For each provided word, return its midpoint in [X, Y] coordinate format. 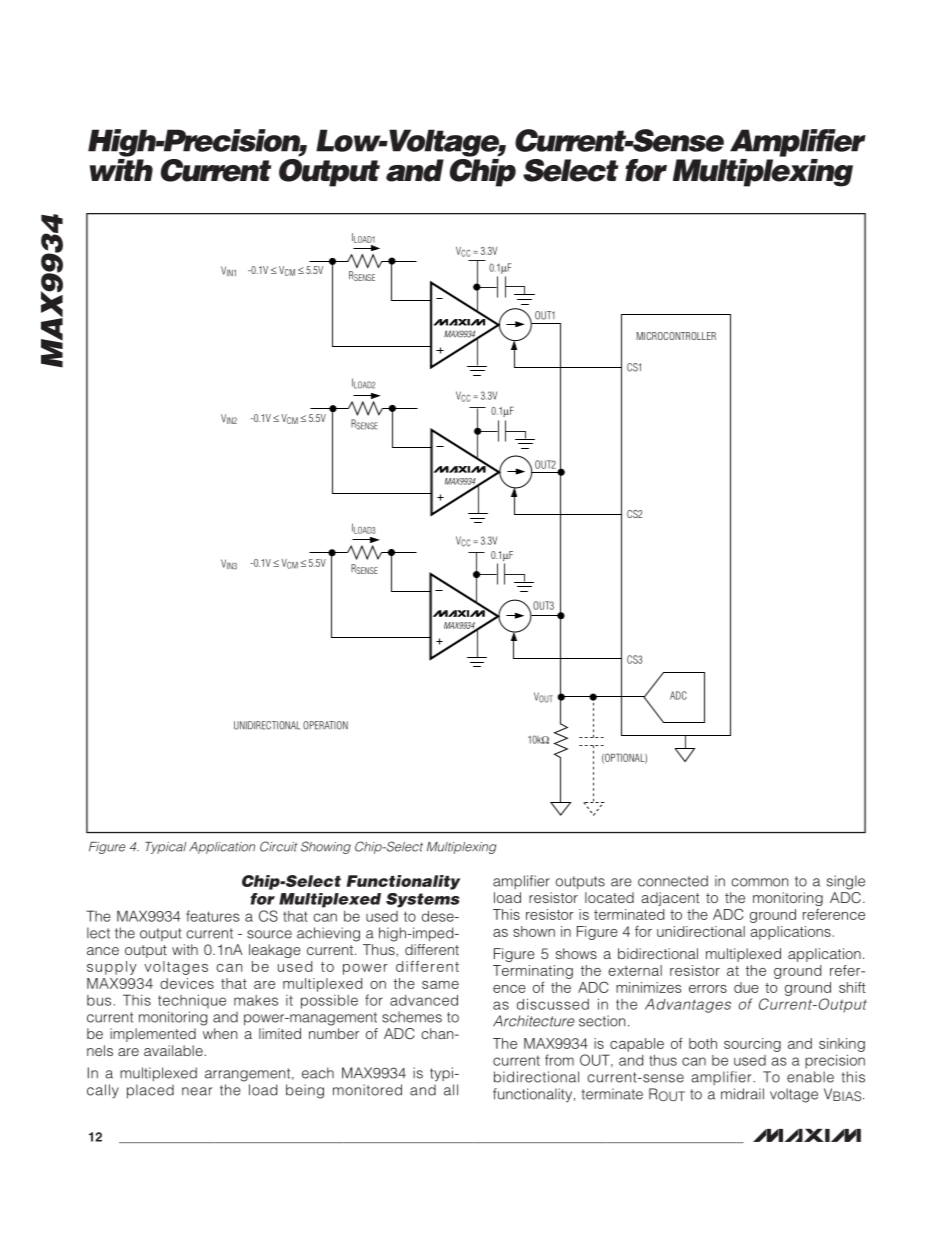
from [559, 1060]
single [846, 882]
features [213, 916]
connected [673, 881]
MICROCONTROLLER [676, 336]
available [173, 1050]
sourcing [752, 1045]
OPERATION [325, 725]
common [759, 882]
